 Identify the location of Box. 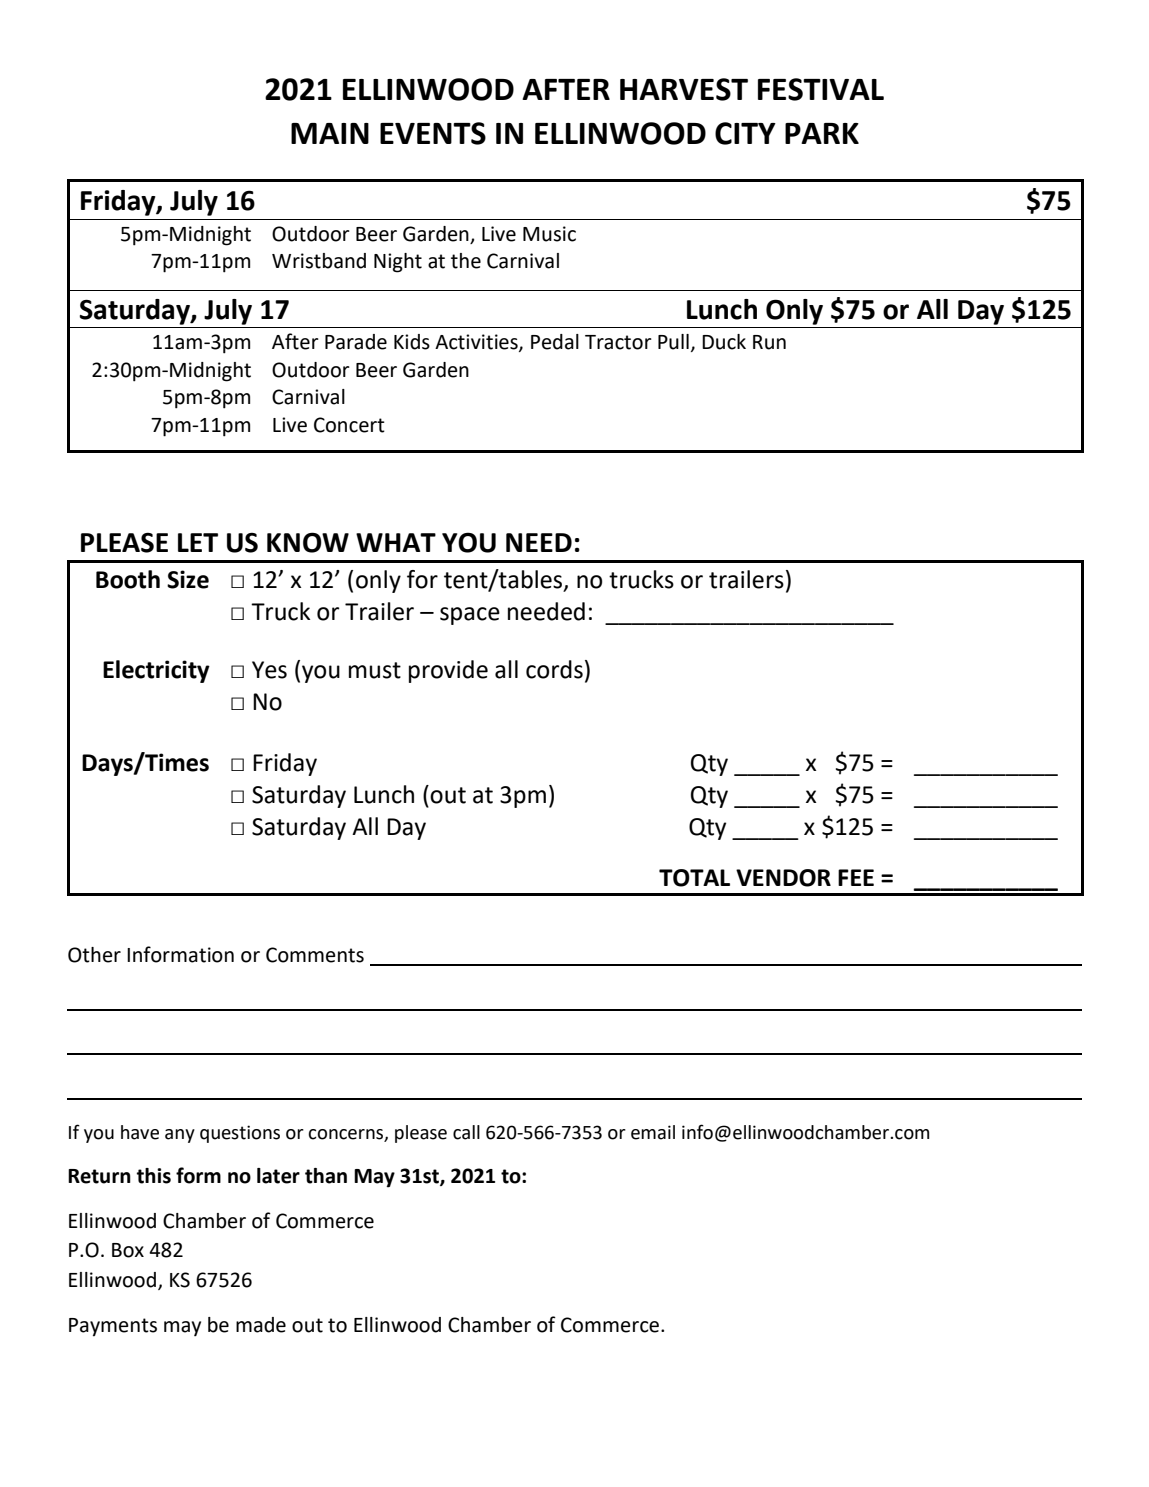
(128, 1250).
